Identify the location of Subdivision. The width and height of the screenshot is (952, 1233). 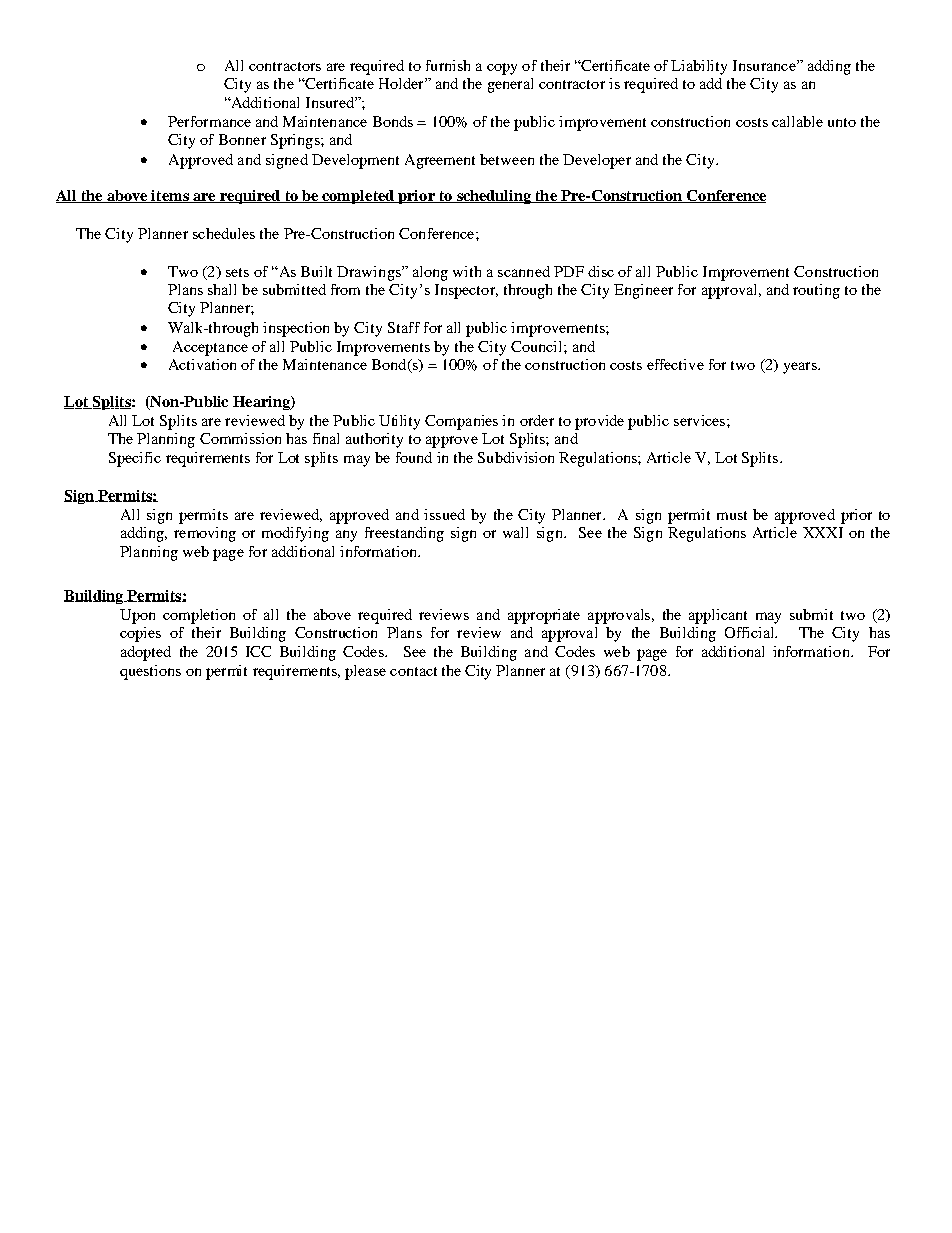
(516, 457).
